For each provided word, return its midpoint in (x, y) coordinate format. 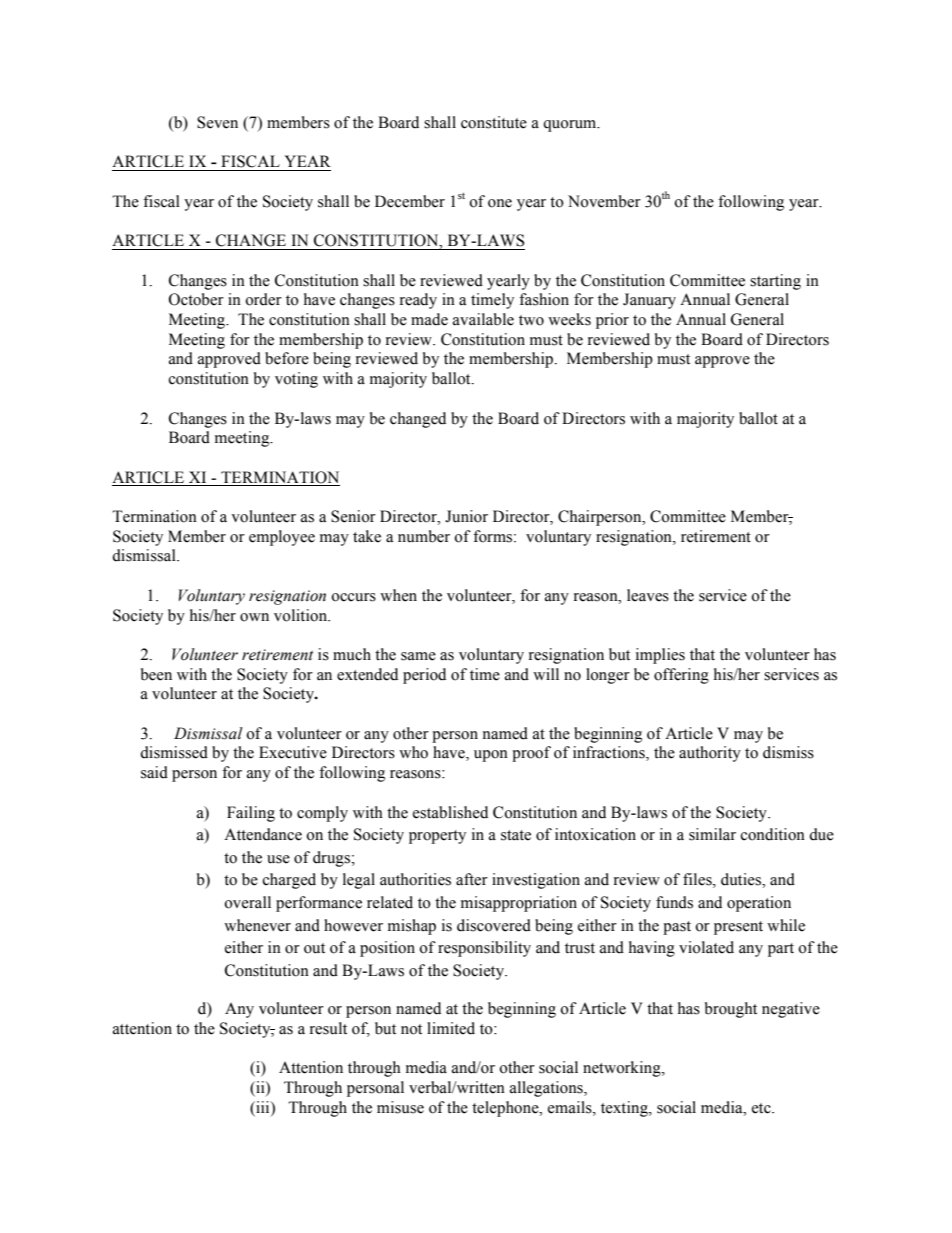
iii (263, 1107)
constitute (494, 122)
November (604, 201)
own (254, 617)
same (418, 656)
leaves (648, 595)
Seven (217, 122)
